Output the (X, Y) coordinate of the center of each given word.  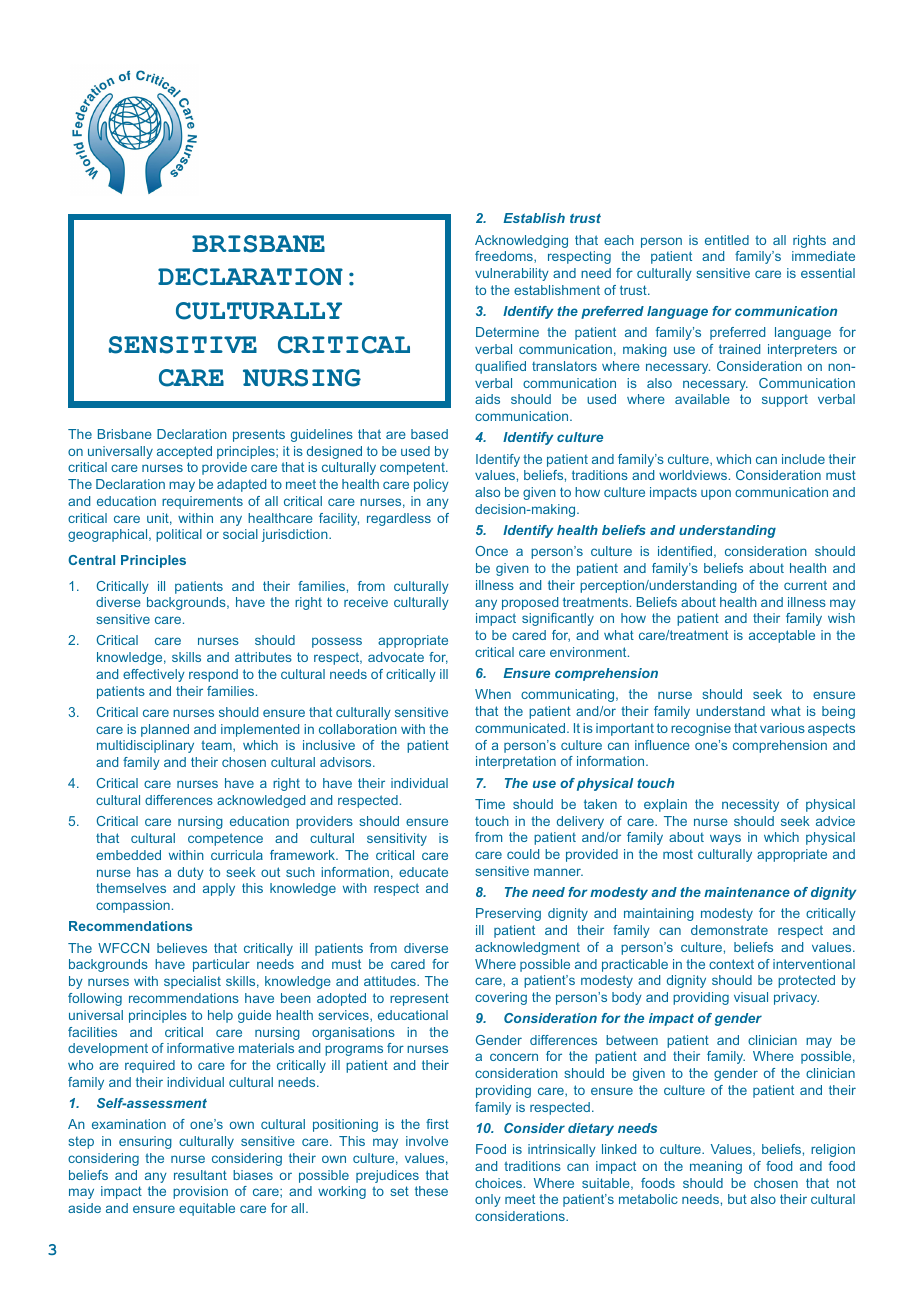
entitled (727, 240)
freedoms (505, 257)
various (782, 728)
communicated (520, 728)
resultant (200, 1175)
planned (165, 730)
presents (259, 435)
